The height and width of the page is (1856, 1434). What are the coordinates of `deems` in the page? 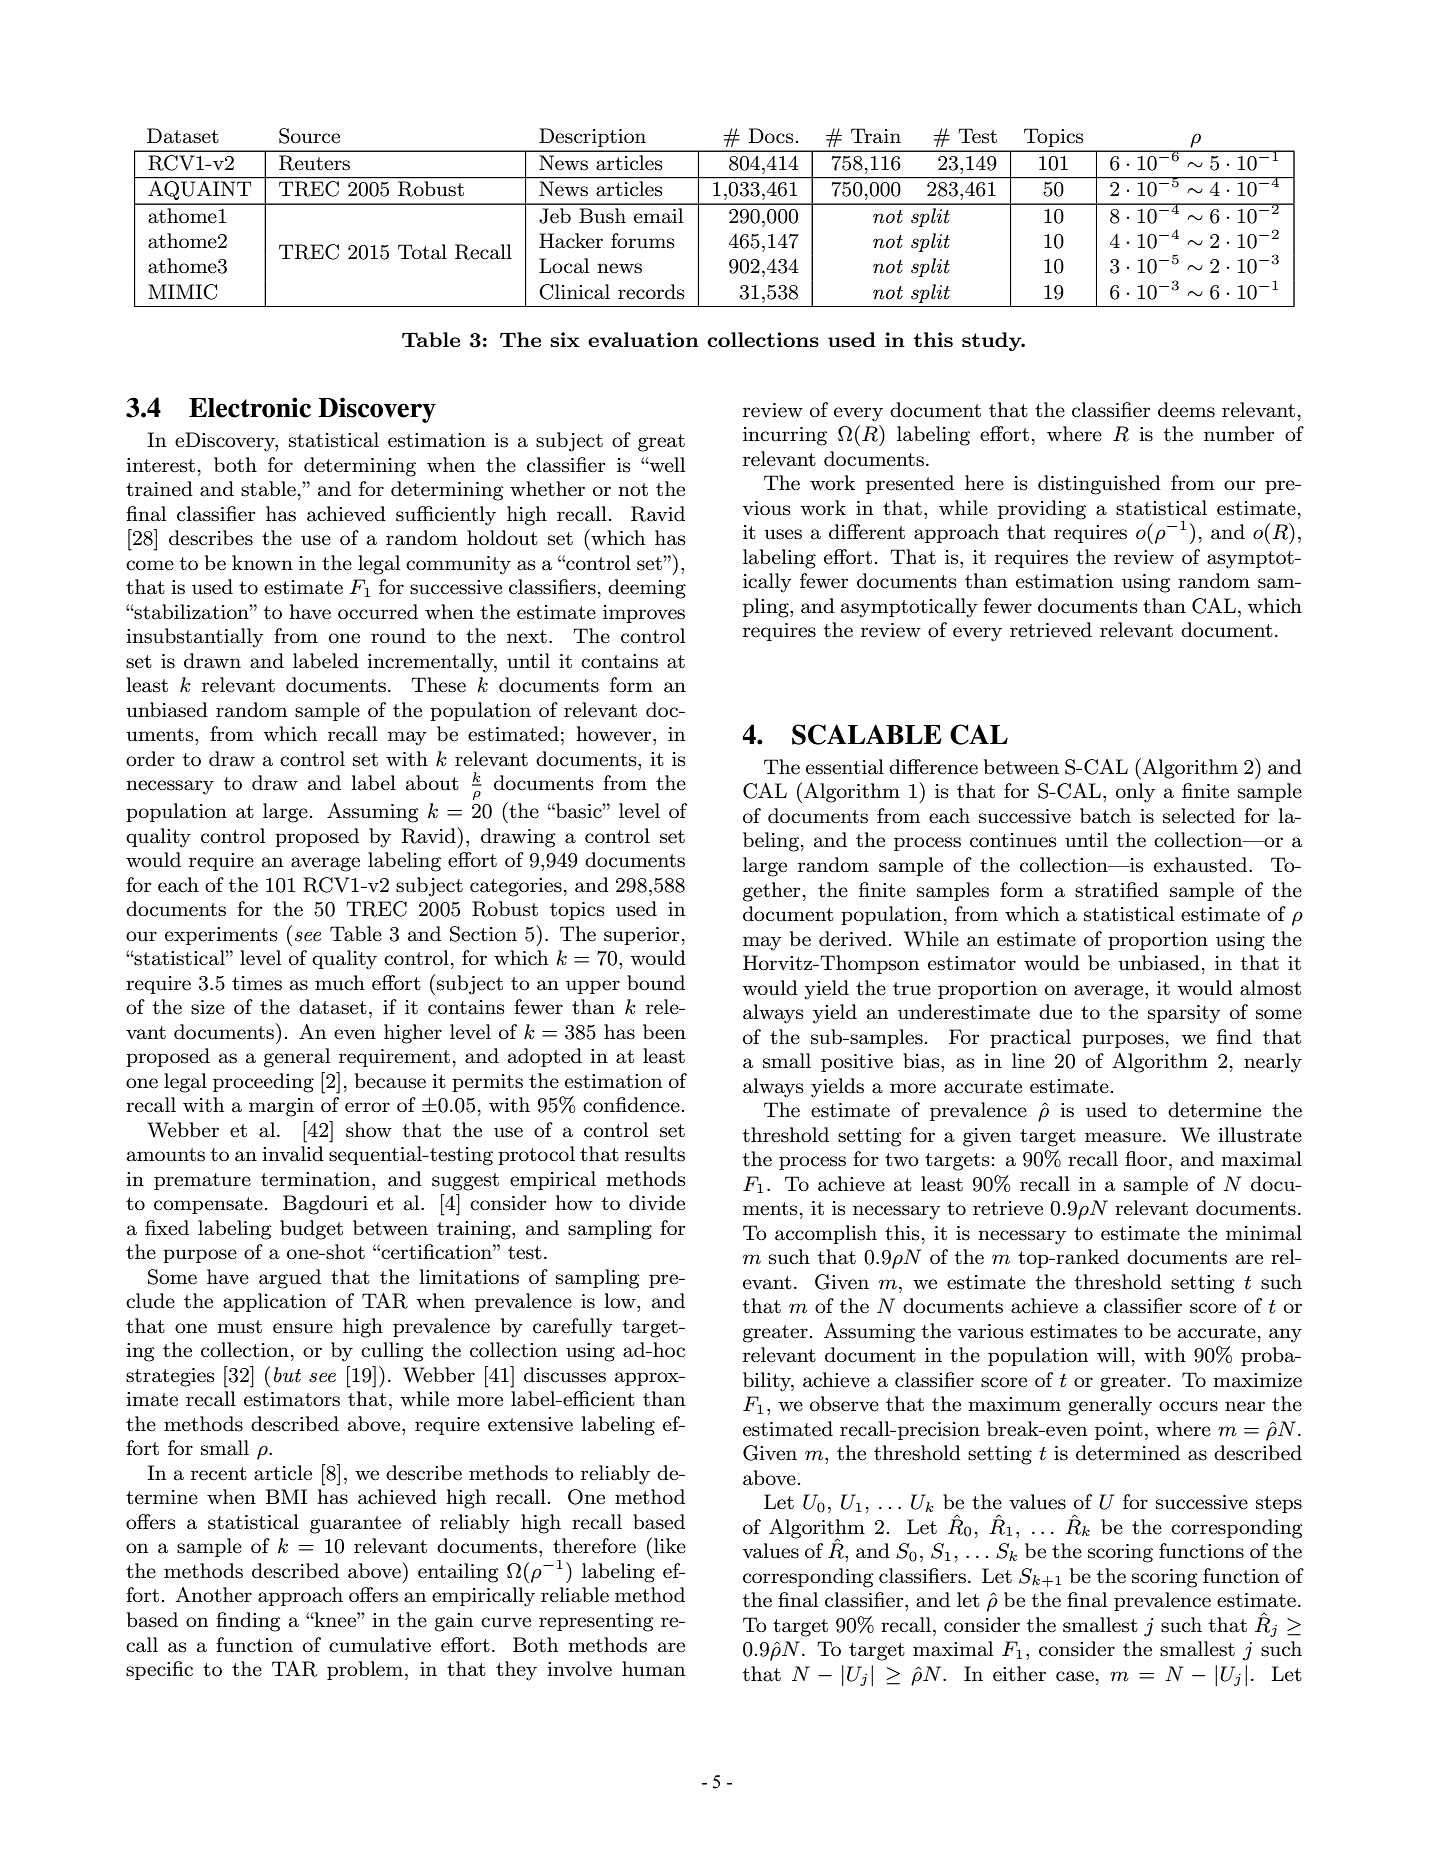 It's located at (1186, 410).
